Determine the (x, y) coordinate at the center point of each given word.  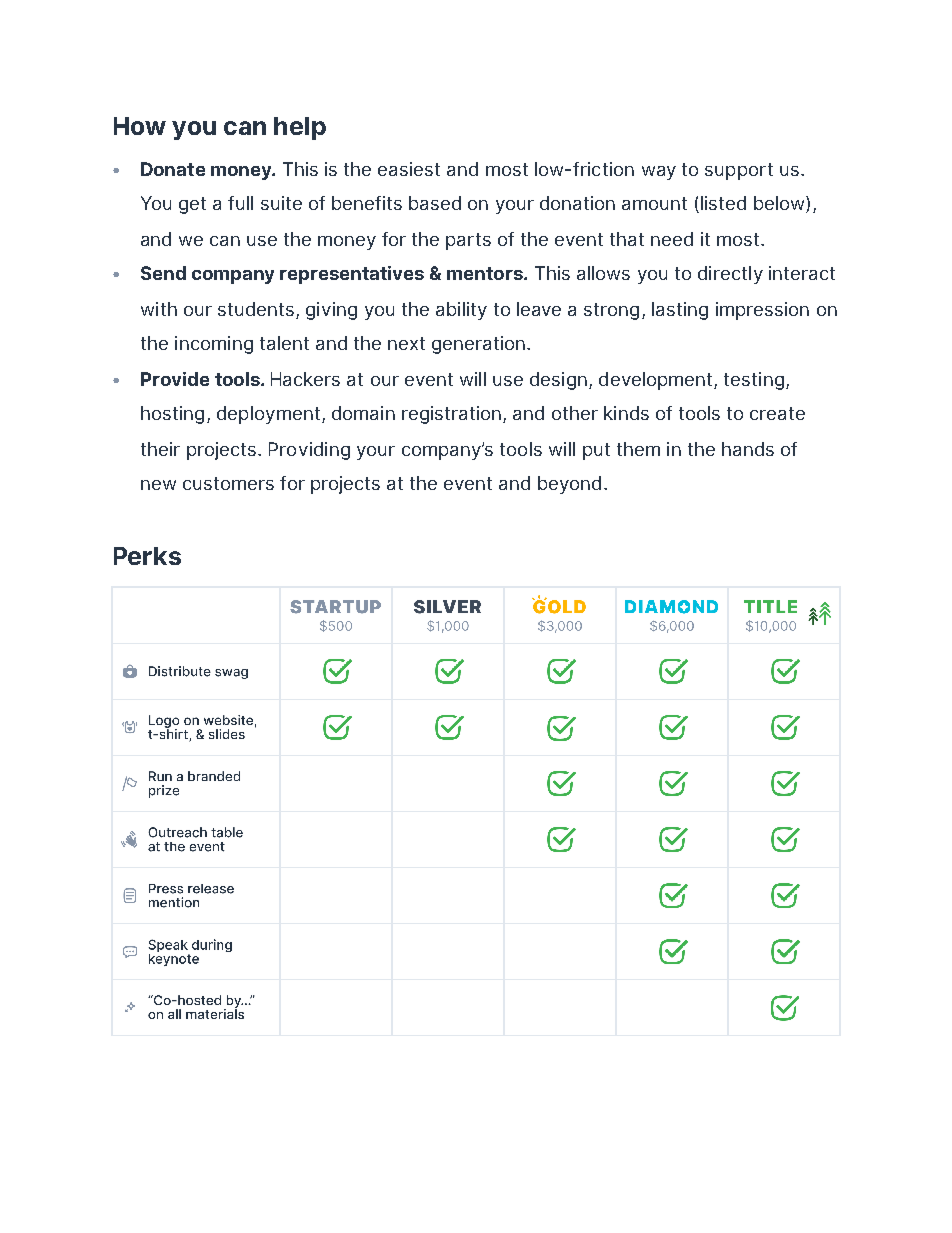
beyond (569, 485)
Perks (147, 556)
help (300, 128)
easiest (409, 169)
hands (748, 449)
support (739, 171)
